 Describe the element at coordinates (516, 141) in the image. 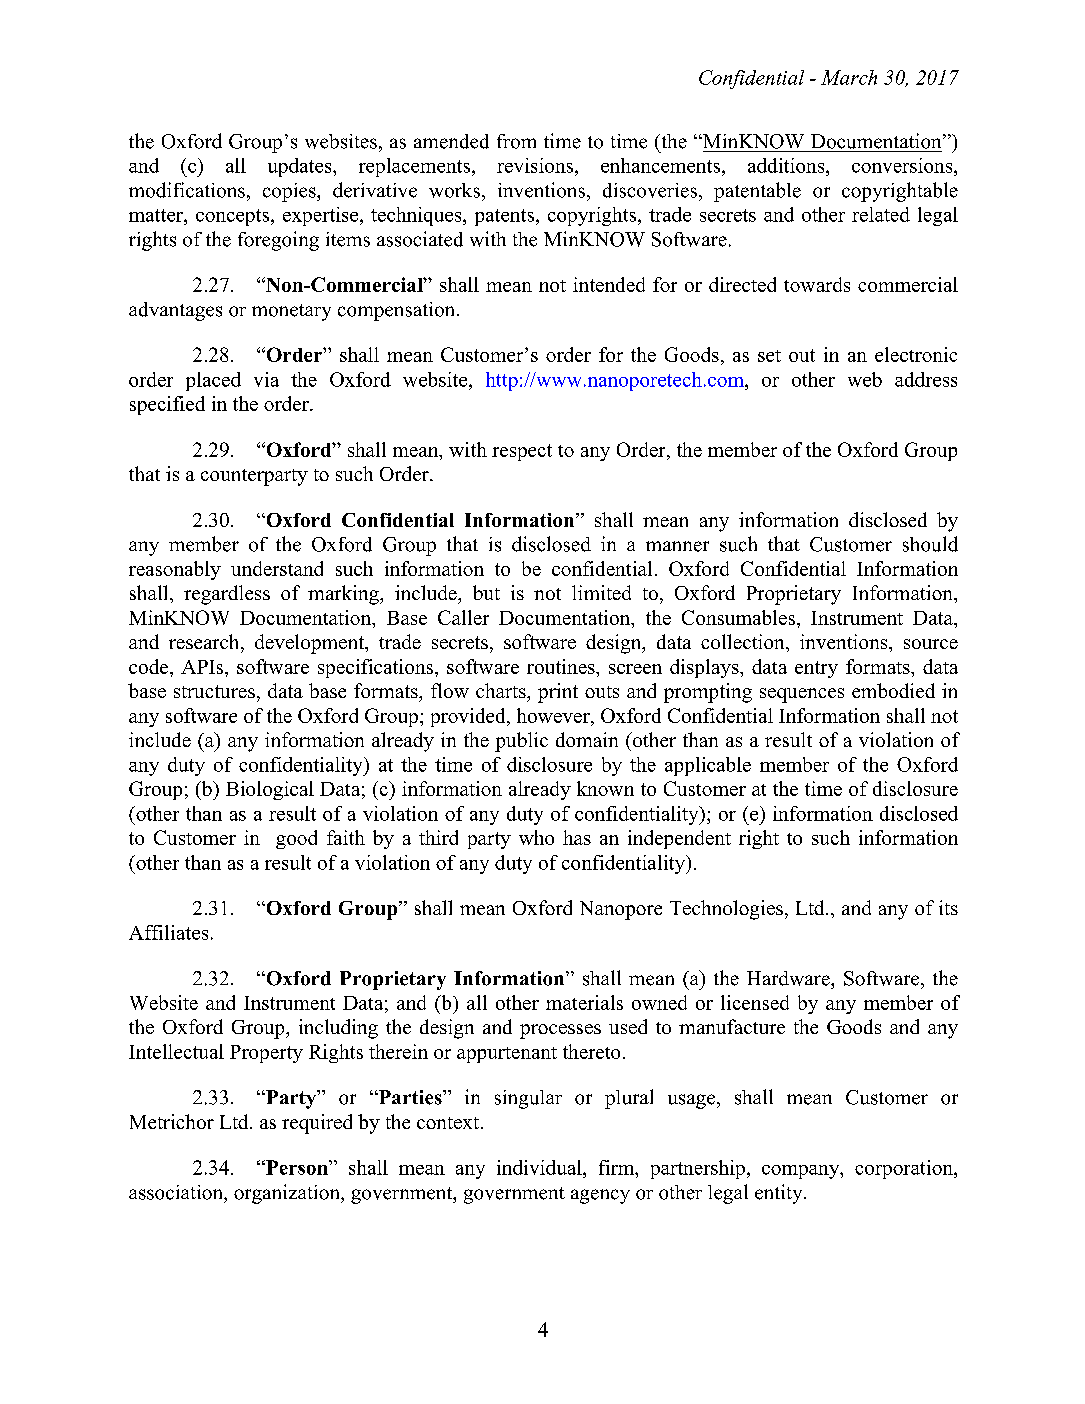

I see `from` at that location.
